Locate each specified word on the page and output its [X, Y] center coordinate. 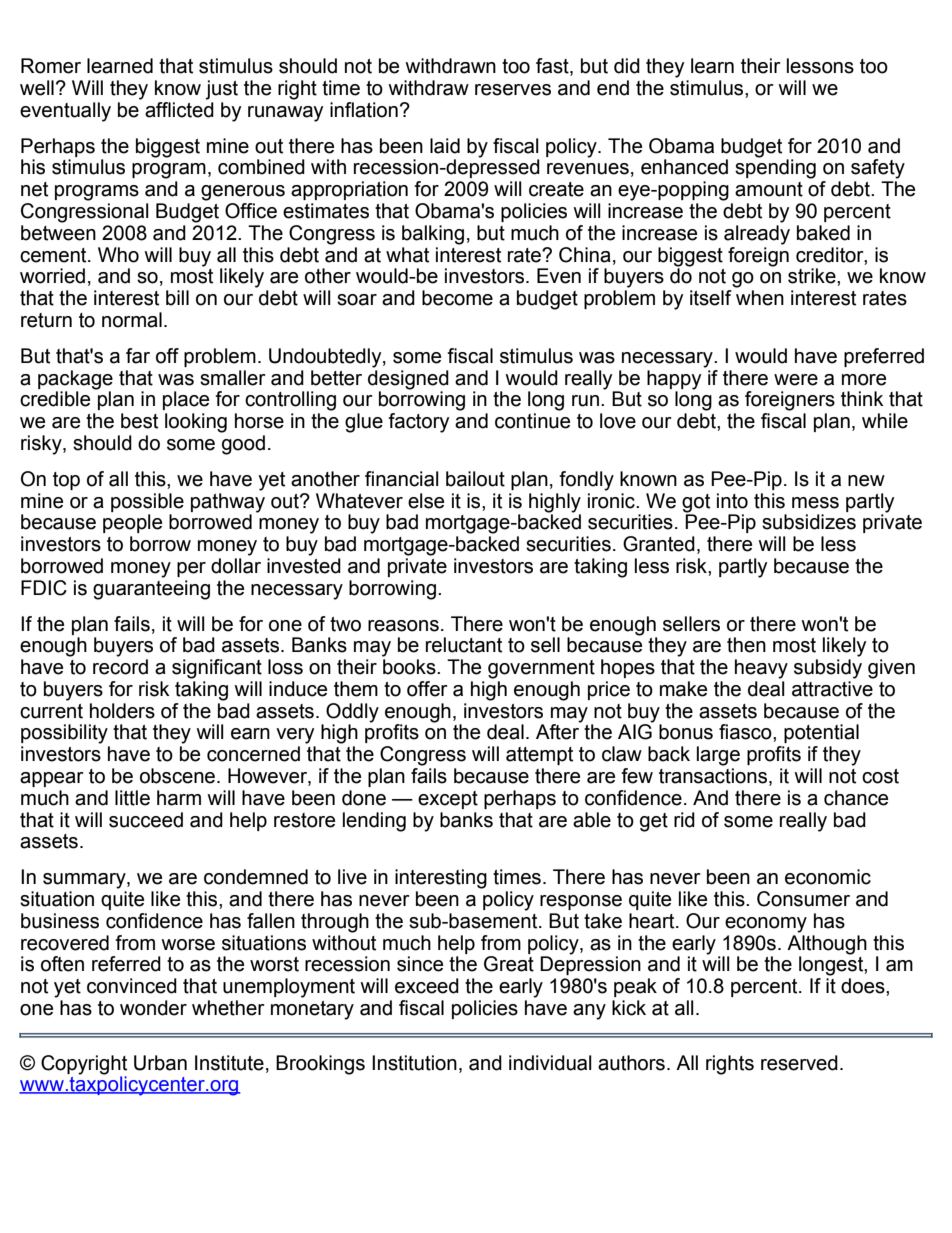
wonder [153, 1008]
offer [427, 689]
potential [821, 733]
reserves [513, 90]
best [139, 421]
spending [775, 168]
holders [122, 711]
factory [418, 423]
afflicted [179, 108]
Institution [414, 1063]
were [796, 380]
